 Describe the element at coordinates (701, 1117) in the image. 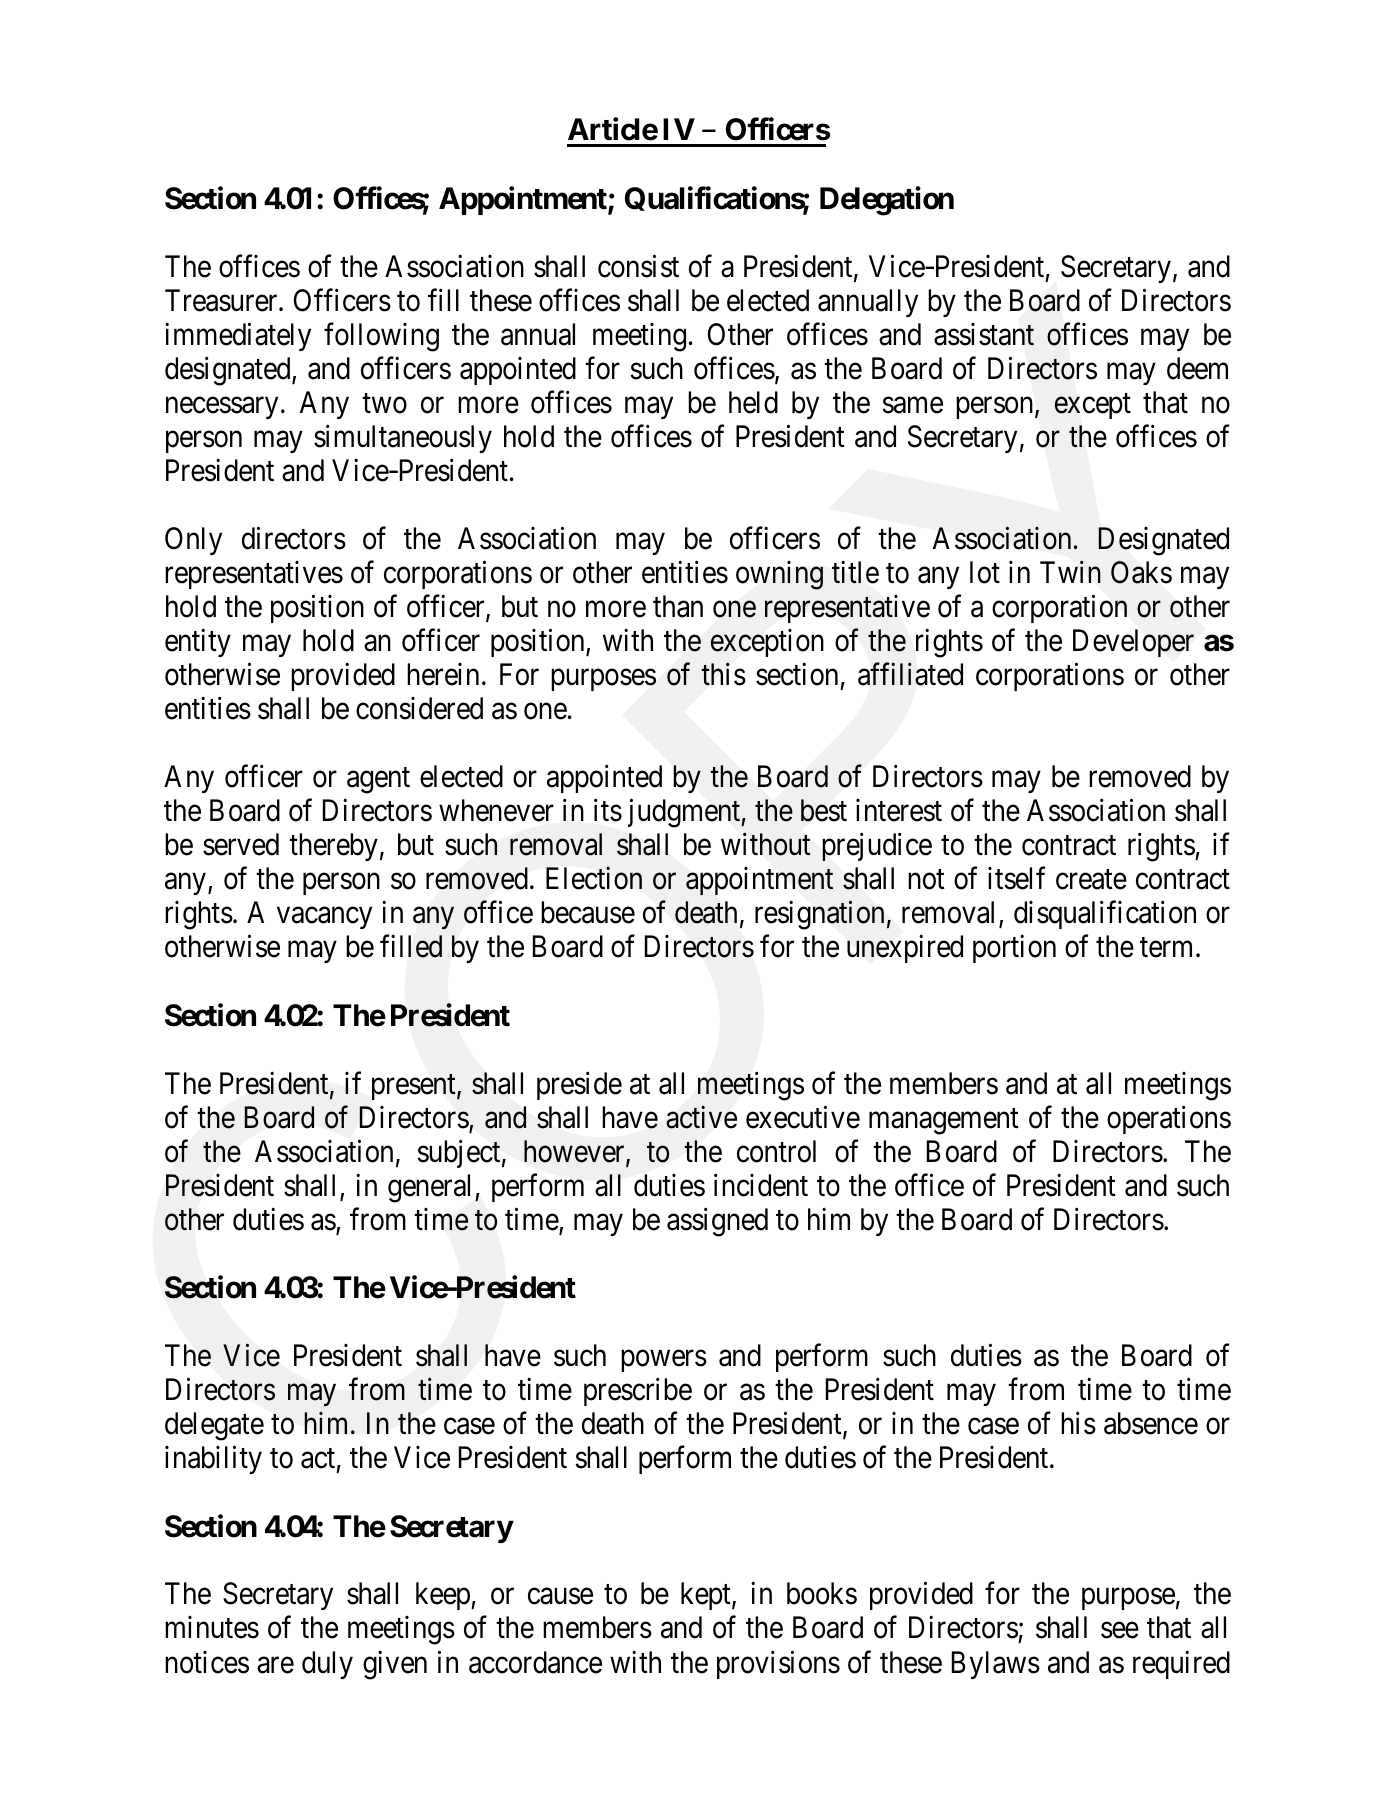

I see `active` at that location.
